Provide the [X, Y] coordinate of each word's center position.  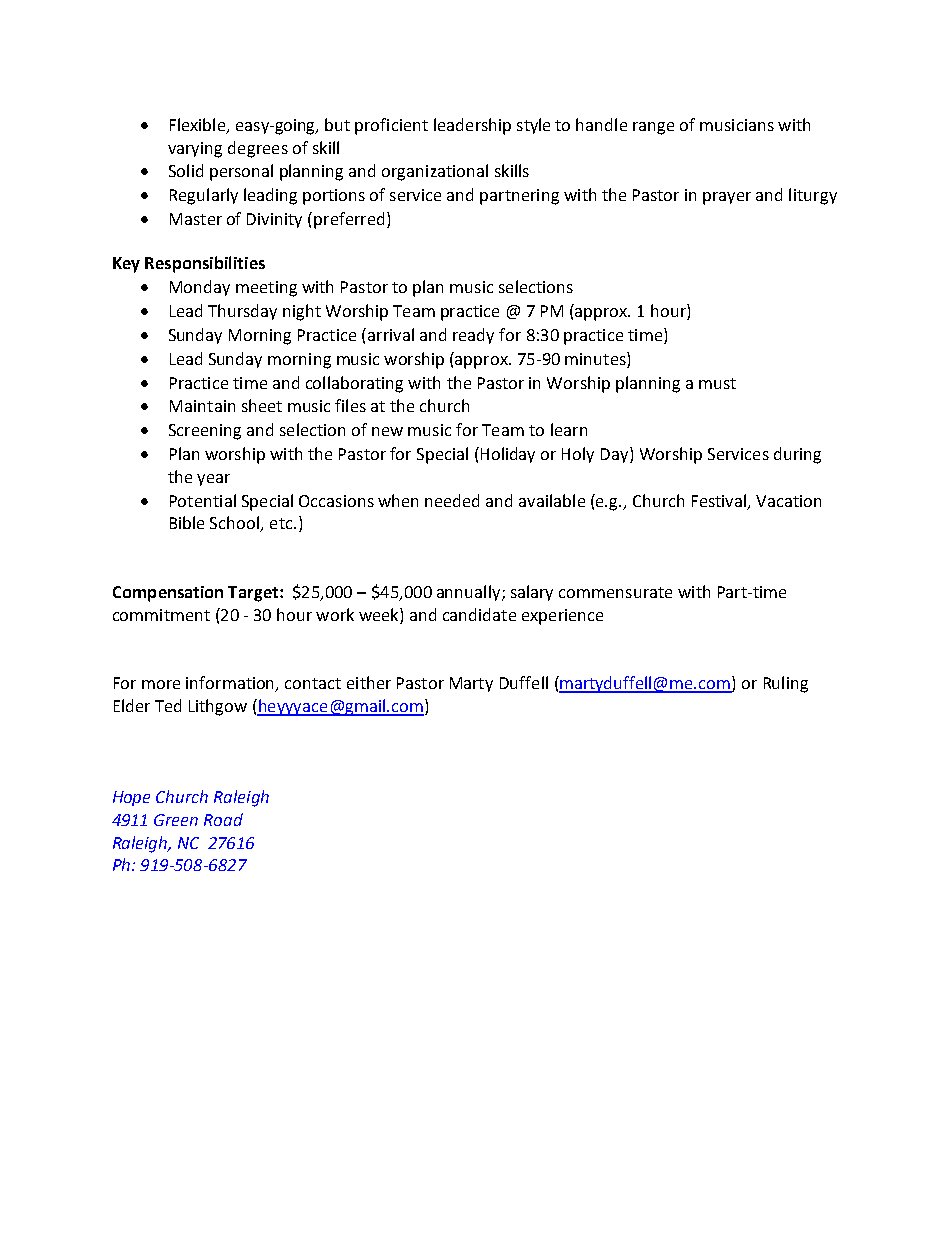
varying [195, 150]
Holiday [506, 455]
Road [223, 819]
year [213, 480]
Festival [720, 501]
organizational [435, 172]
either [369, 682]
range [653, 128]
